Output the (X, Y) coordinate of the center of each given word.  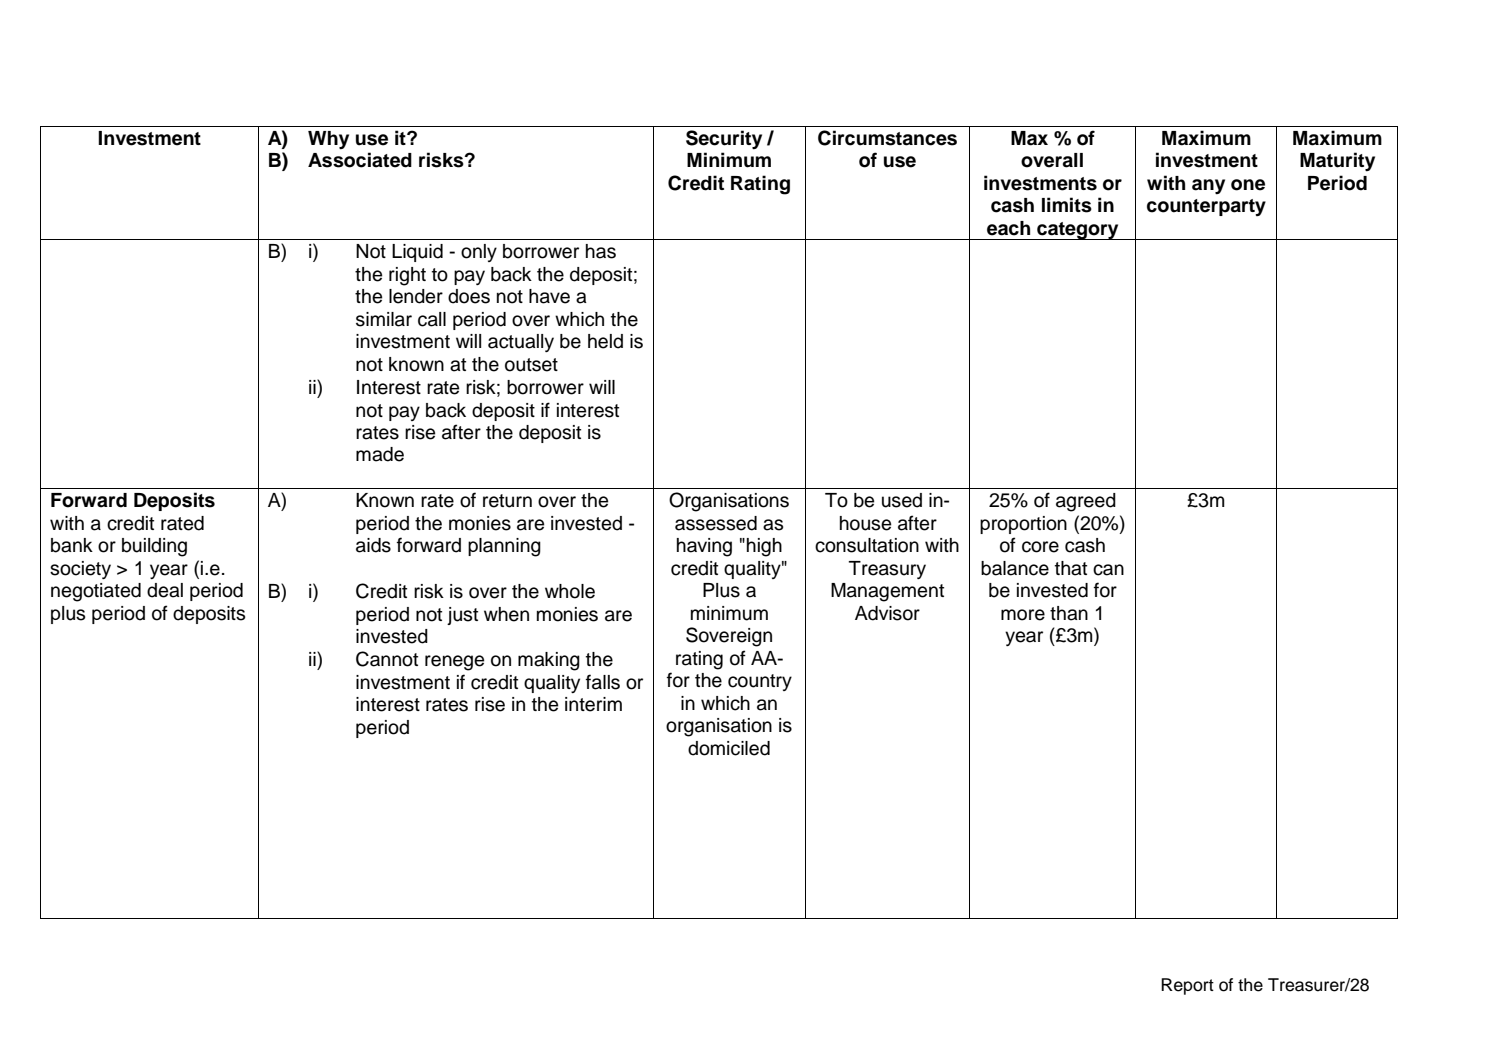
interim (593, 704)
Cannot (387, 659)
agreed (1086, 502)
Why (328, 140)
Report (1187, 986)
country (760, 682)
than (1069, 613)
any (1208, 187)
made (380, 454)
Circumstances (887, 138)
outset (531, 365)
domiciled (729, 748)
